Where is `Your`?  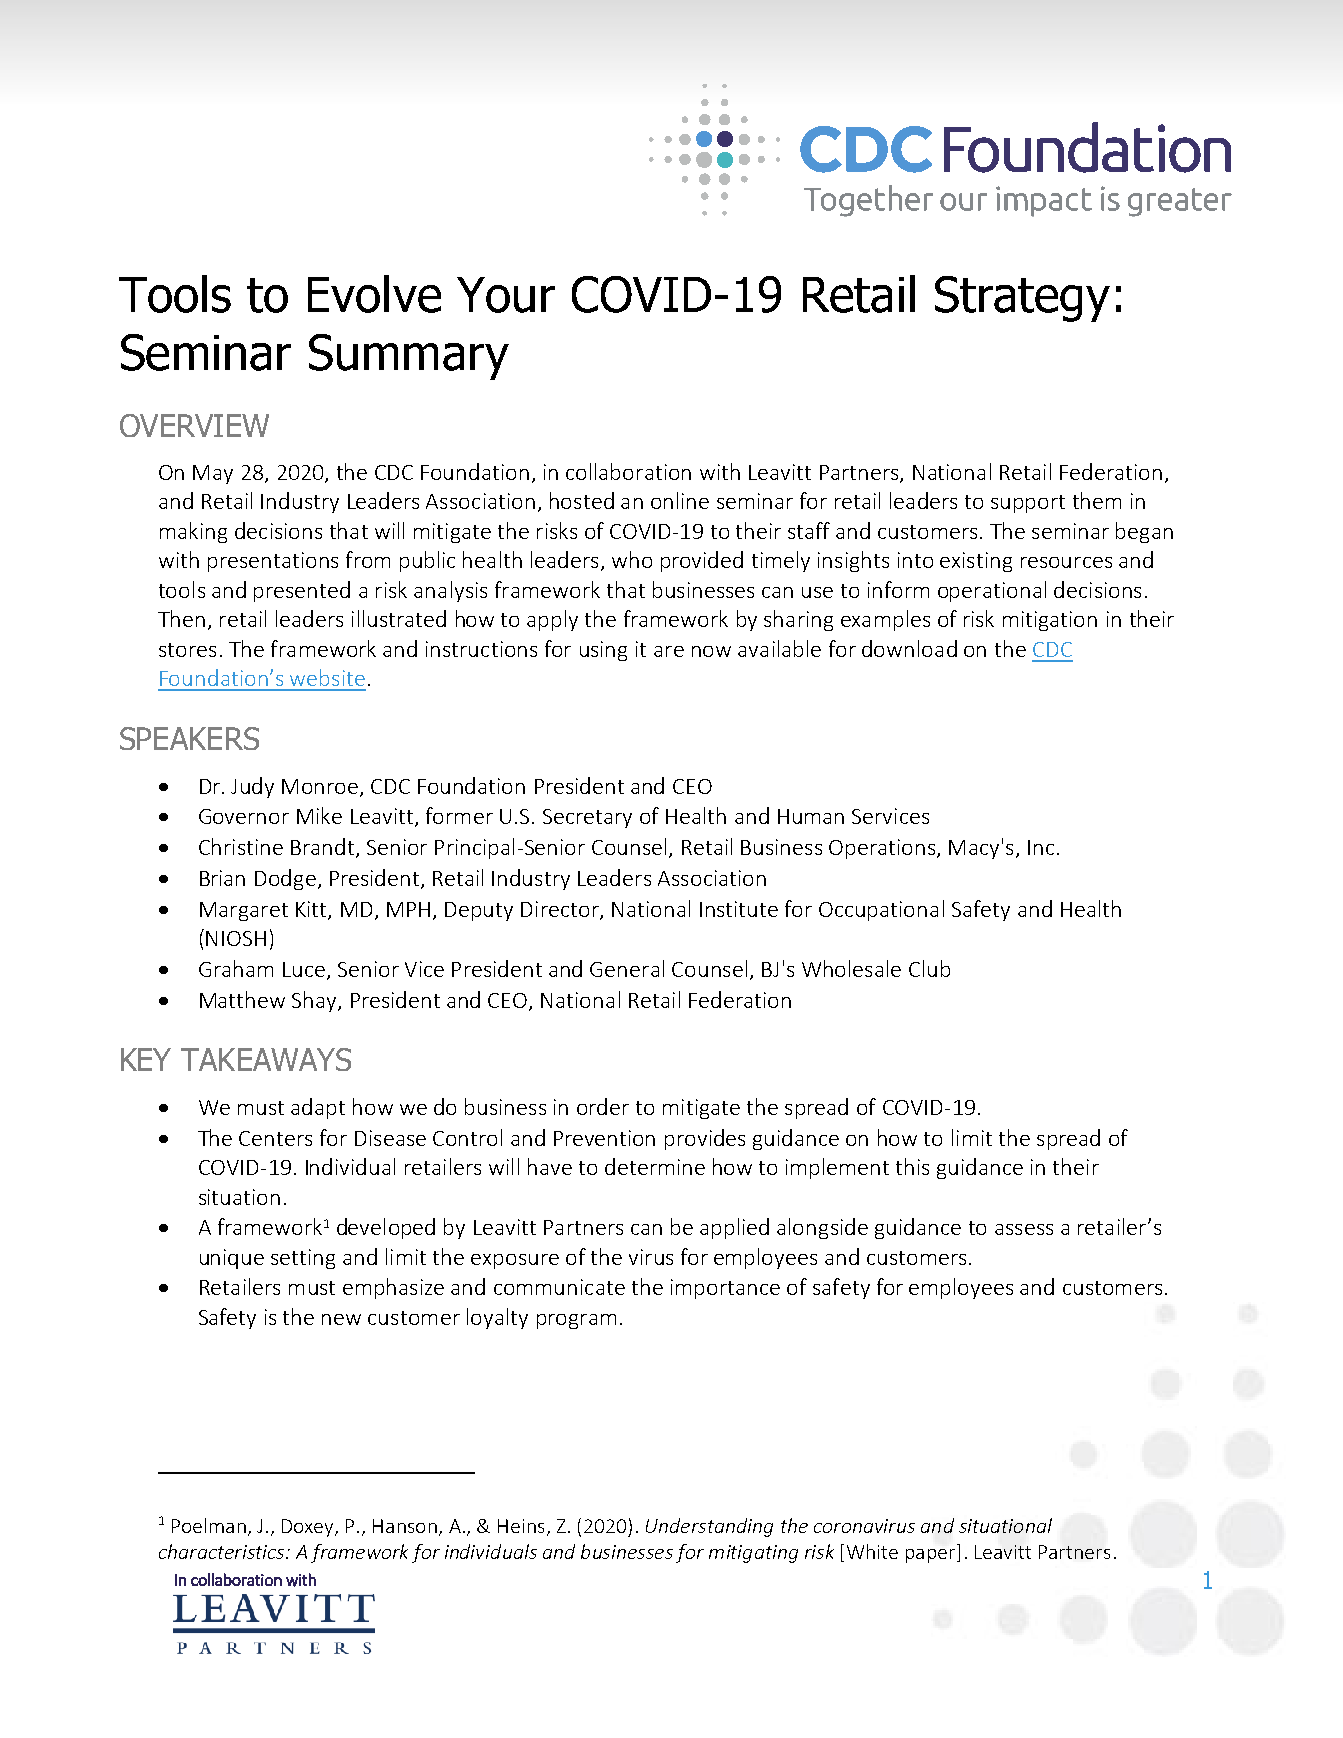
Your is located at coordinates (506, 295).
